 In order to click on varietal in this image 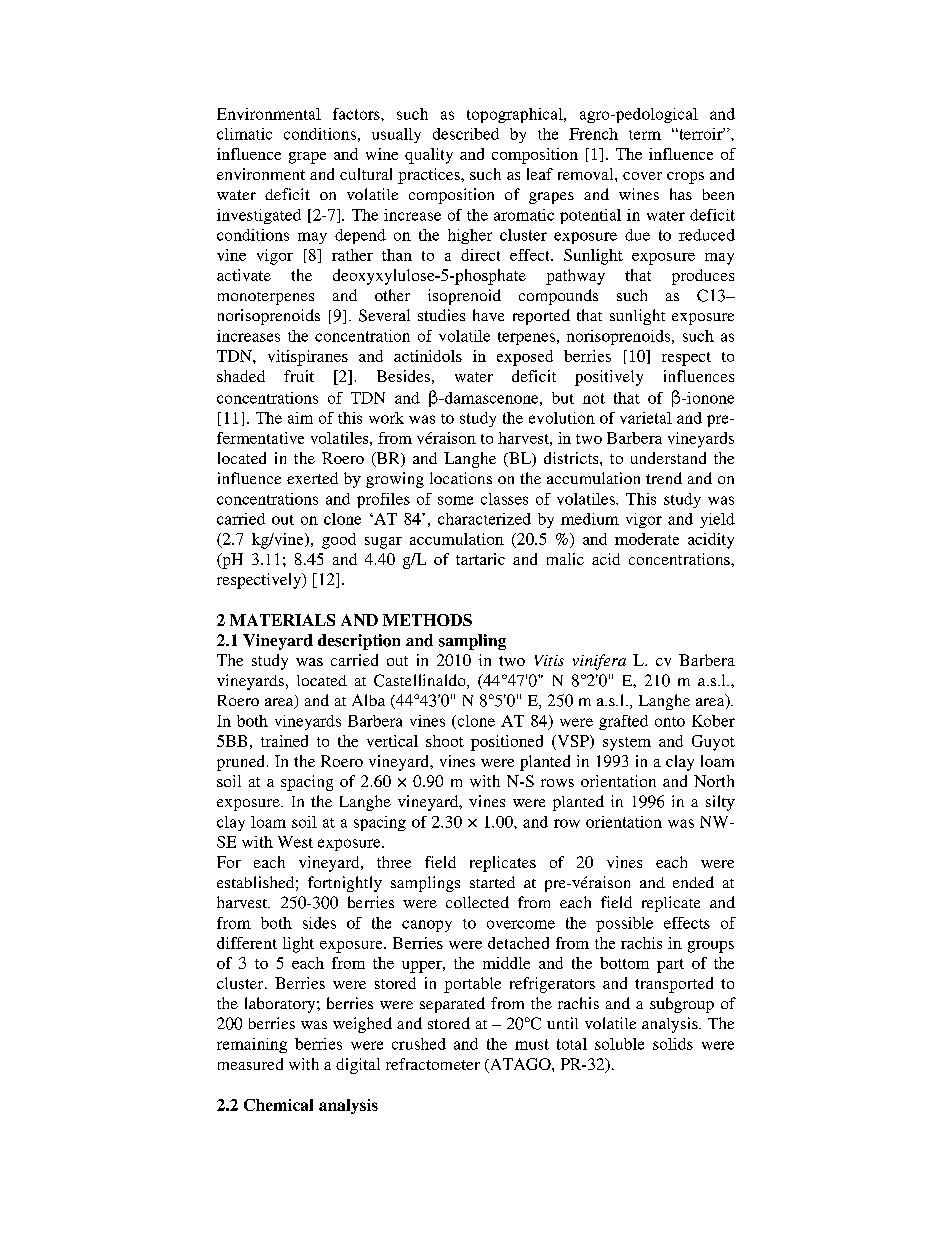, I will do `click(646, 418)`.
